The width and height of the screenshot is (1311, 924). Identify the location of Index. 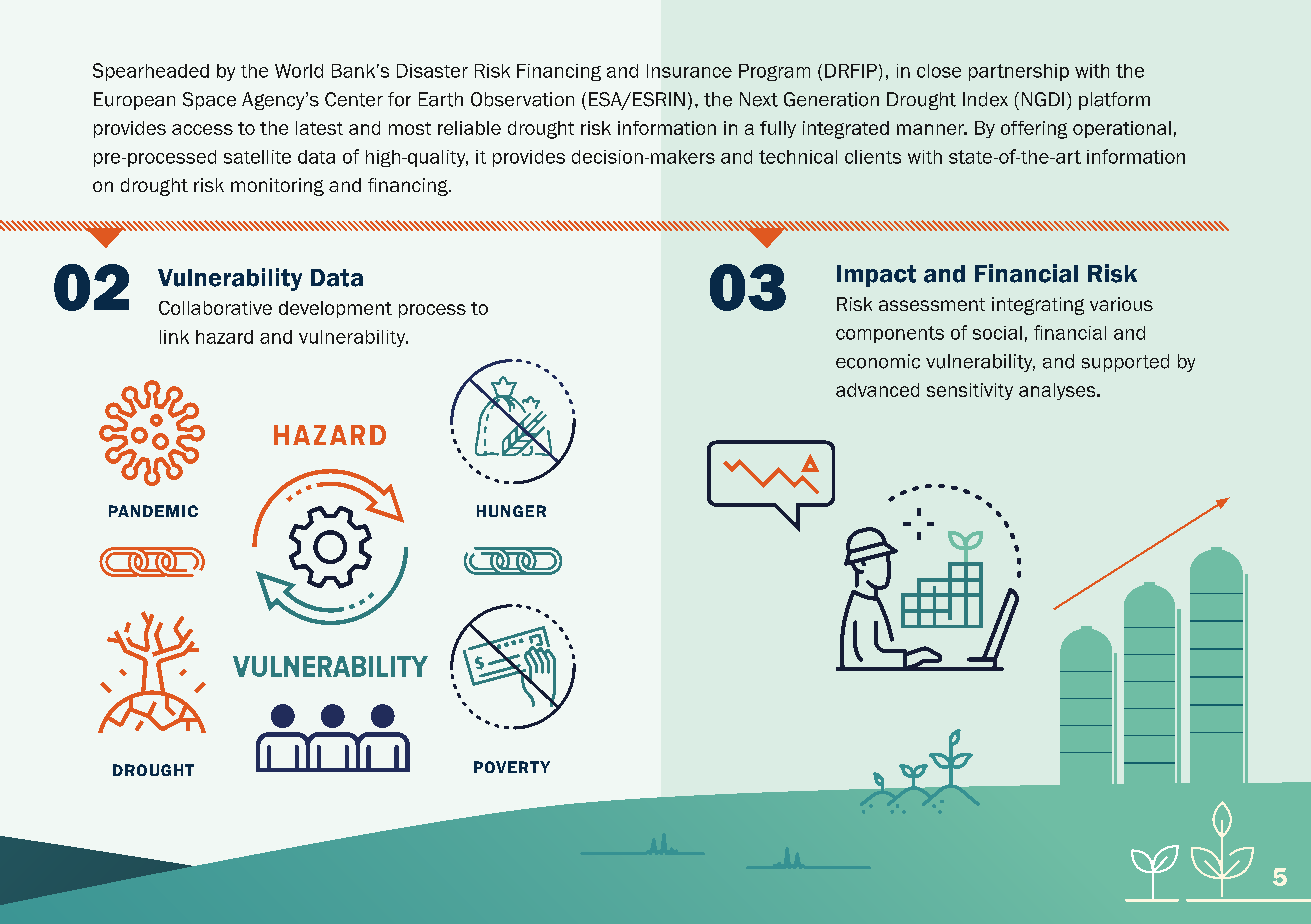
(985, 99).
